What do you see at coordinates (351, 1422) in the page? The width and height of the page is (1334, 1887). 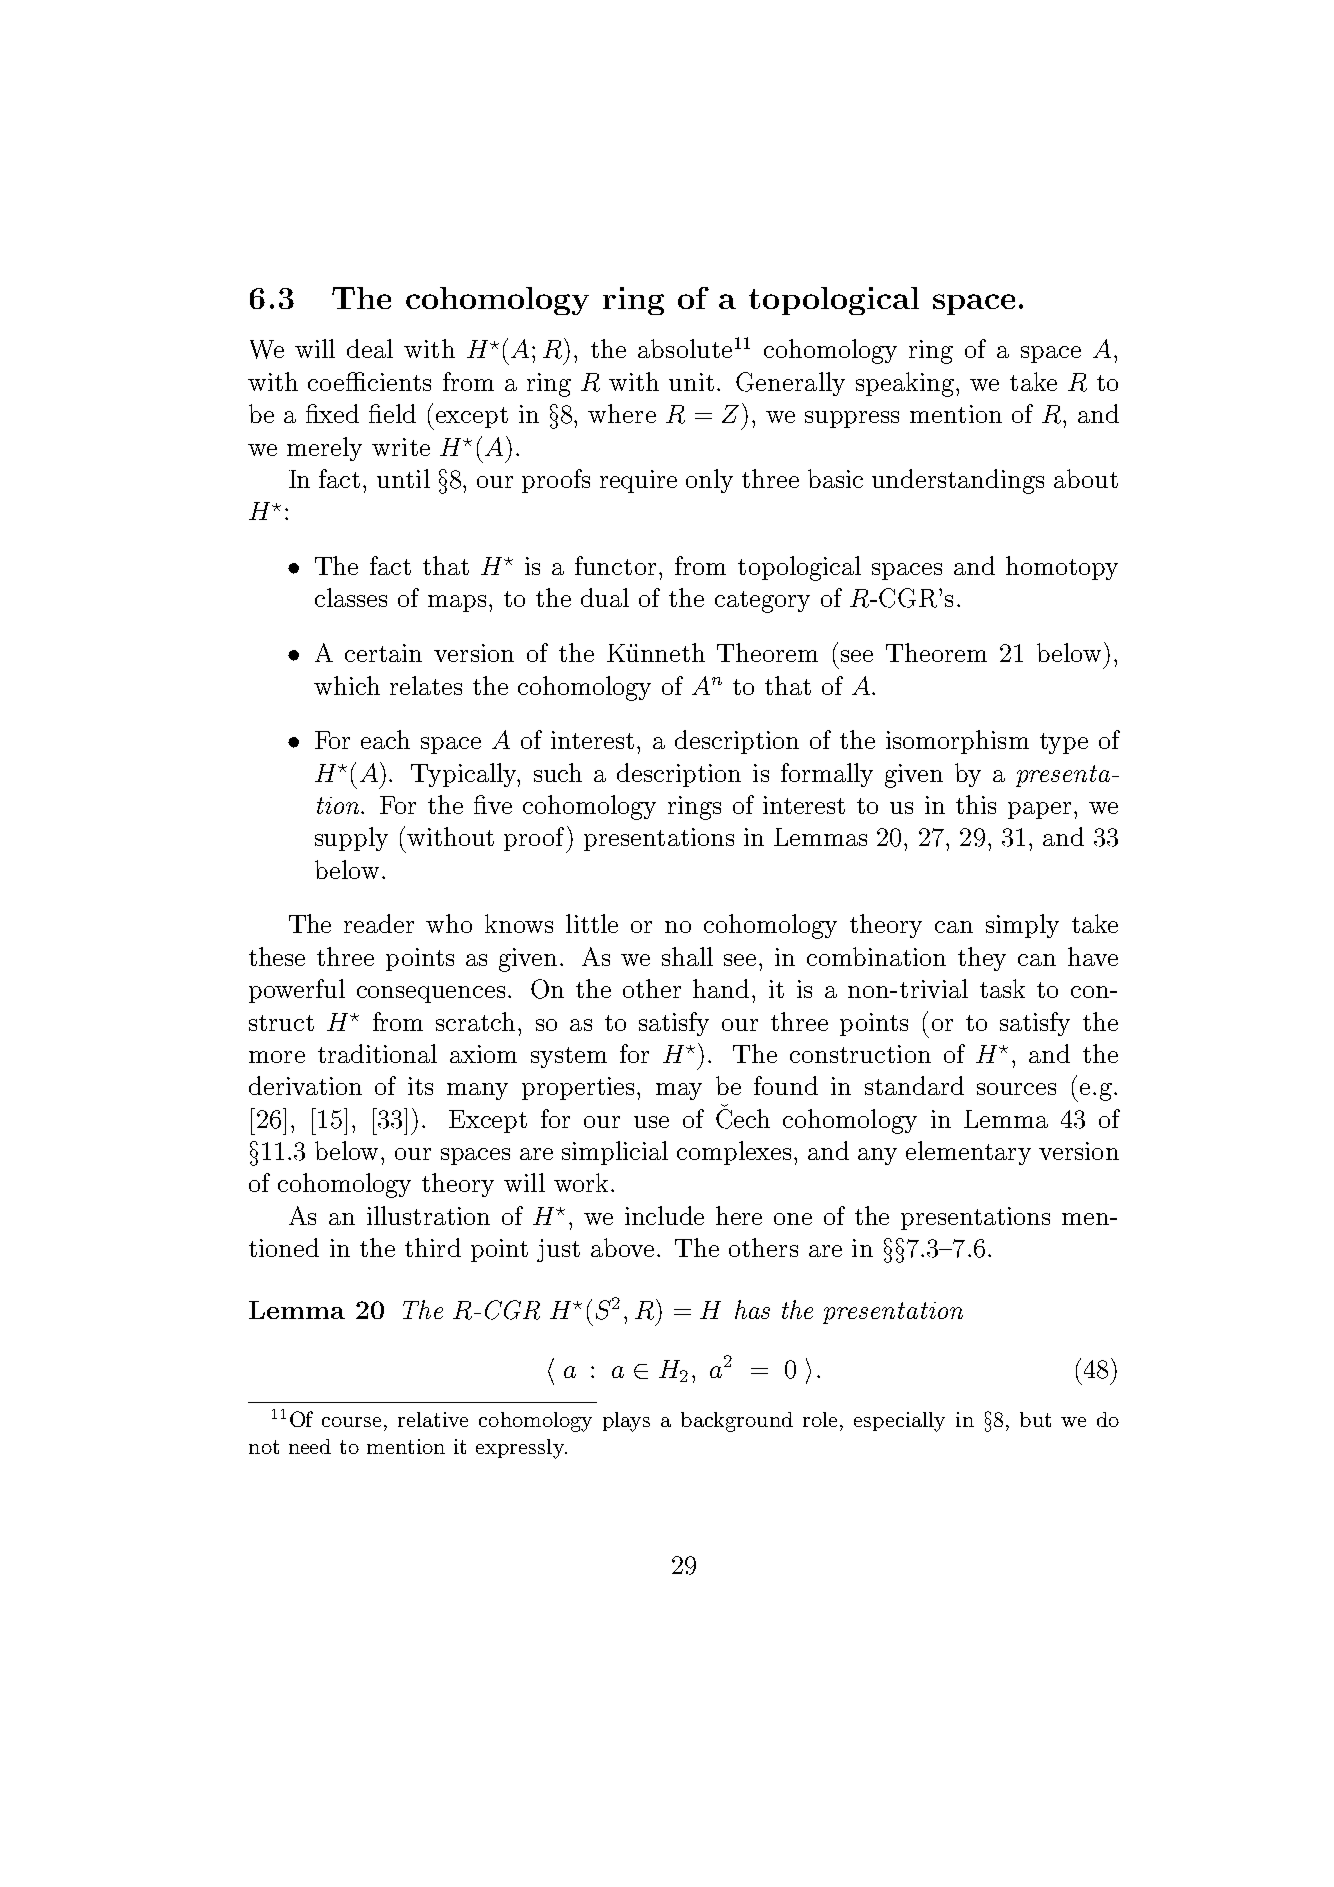 I see `course` at bounding box center [351, 1422].
